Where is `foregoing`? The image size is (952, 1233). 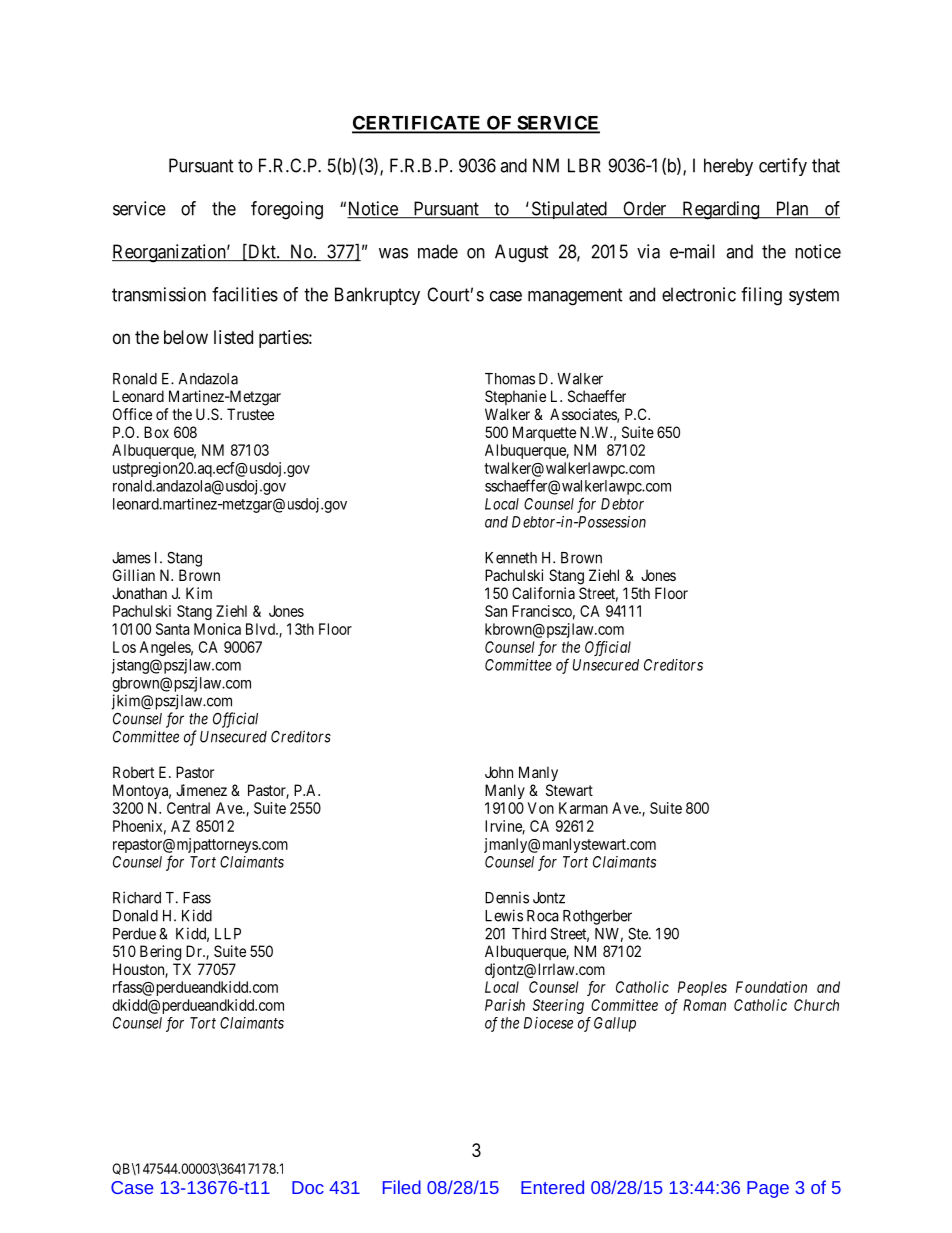 foregoing is located at coordinates (287, 210).
